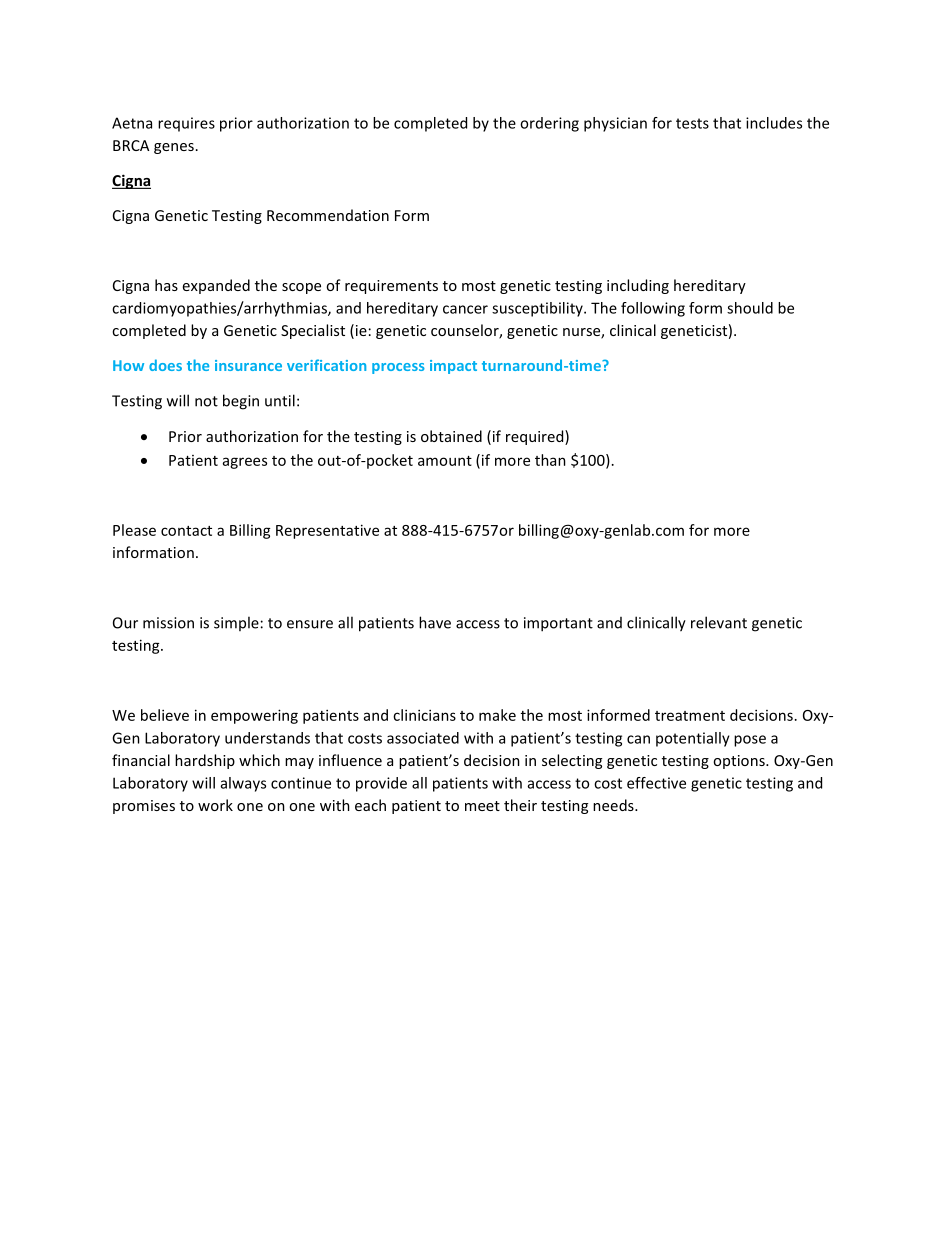 Image resolution: width=952 pixels, height=1233 pixels. I want to click on have, so click(435, 622).
